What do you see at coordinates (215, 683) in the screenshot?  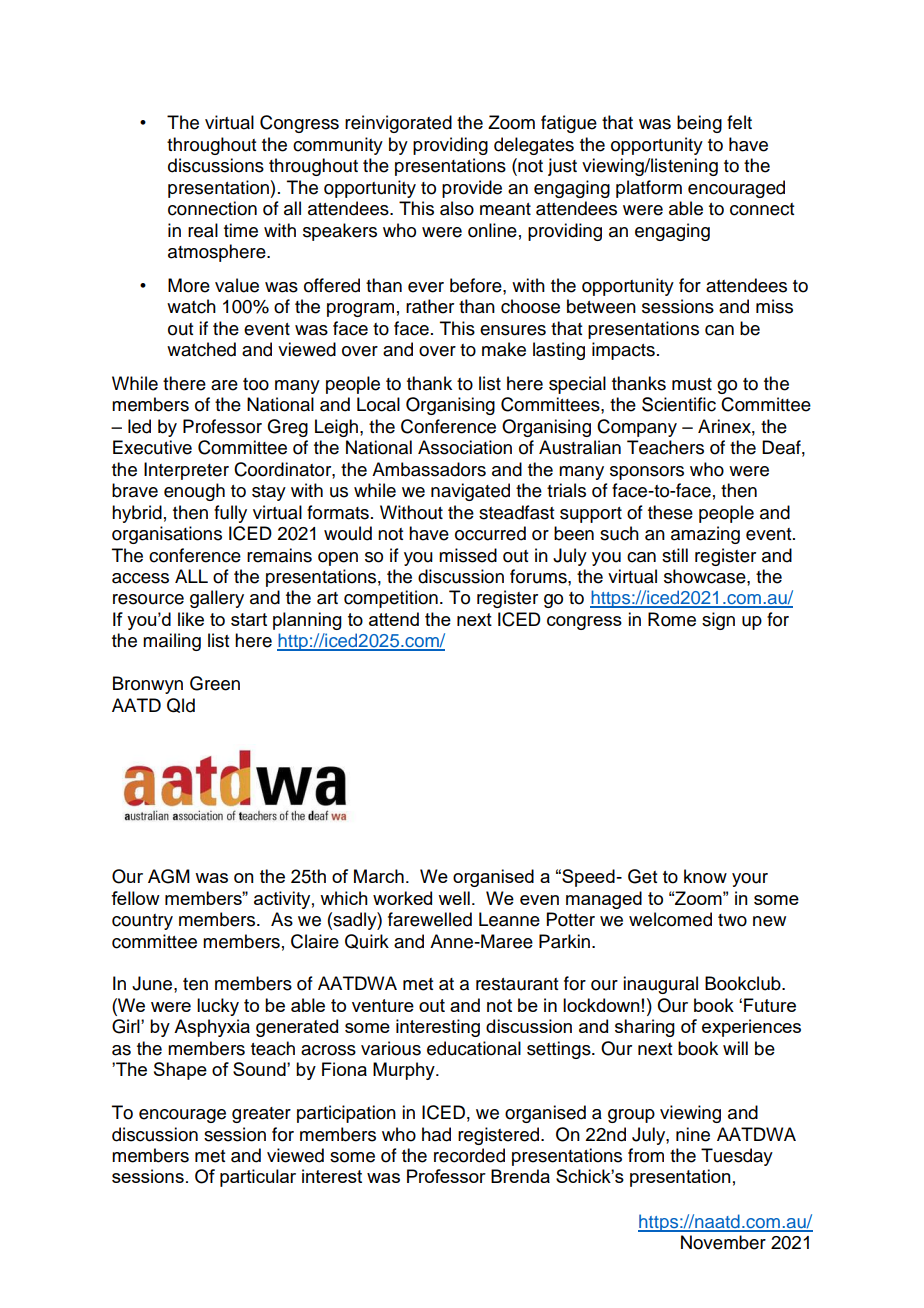 I see `Green` at bounding box center [215, 683].
